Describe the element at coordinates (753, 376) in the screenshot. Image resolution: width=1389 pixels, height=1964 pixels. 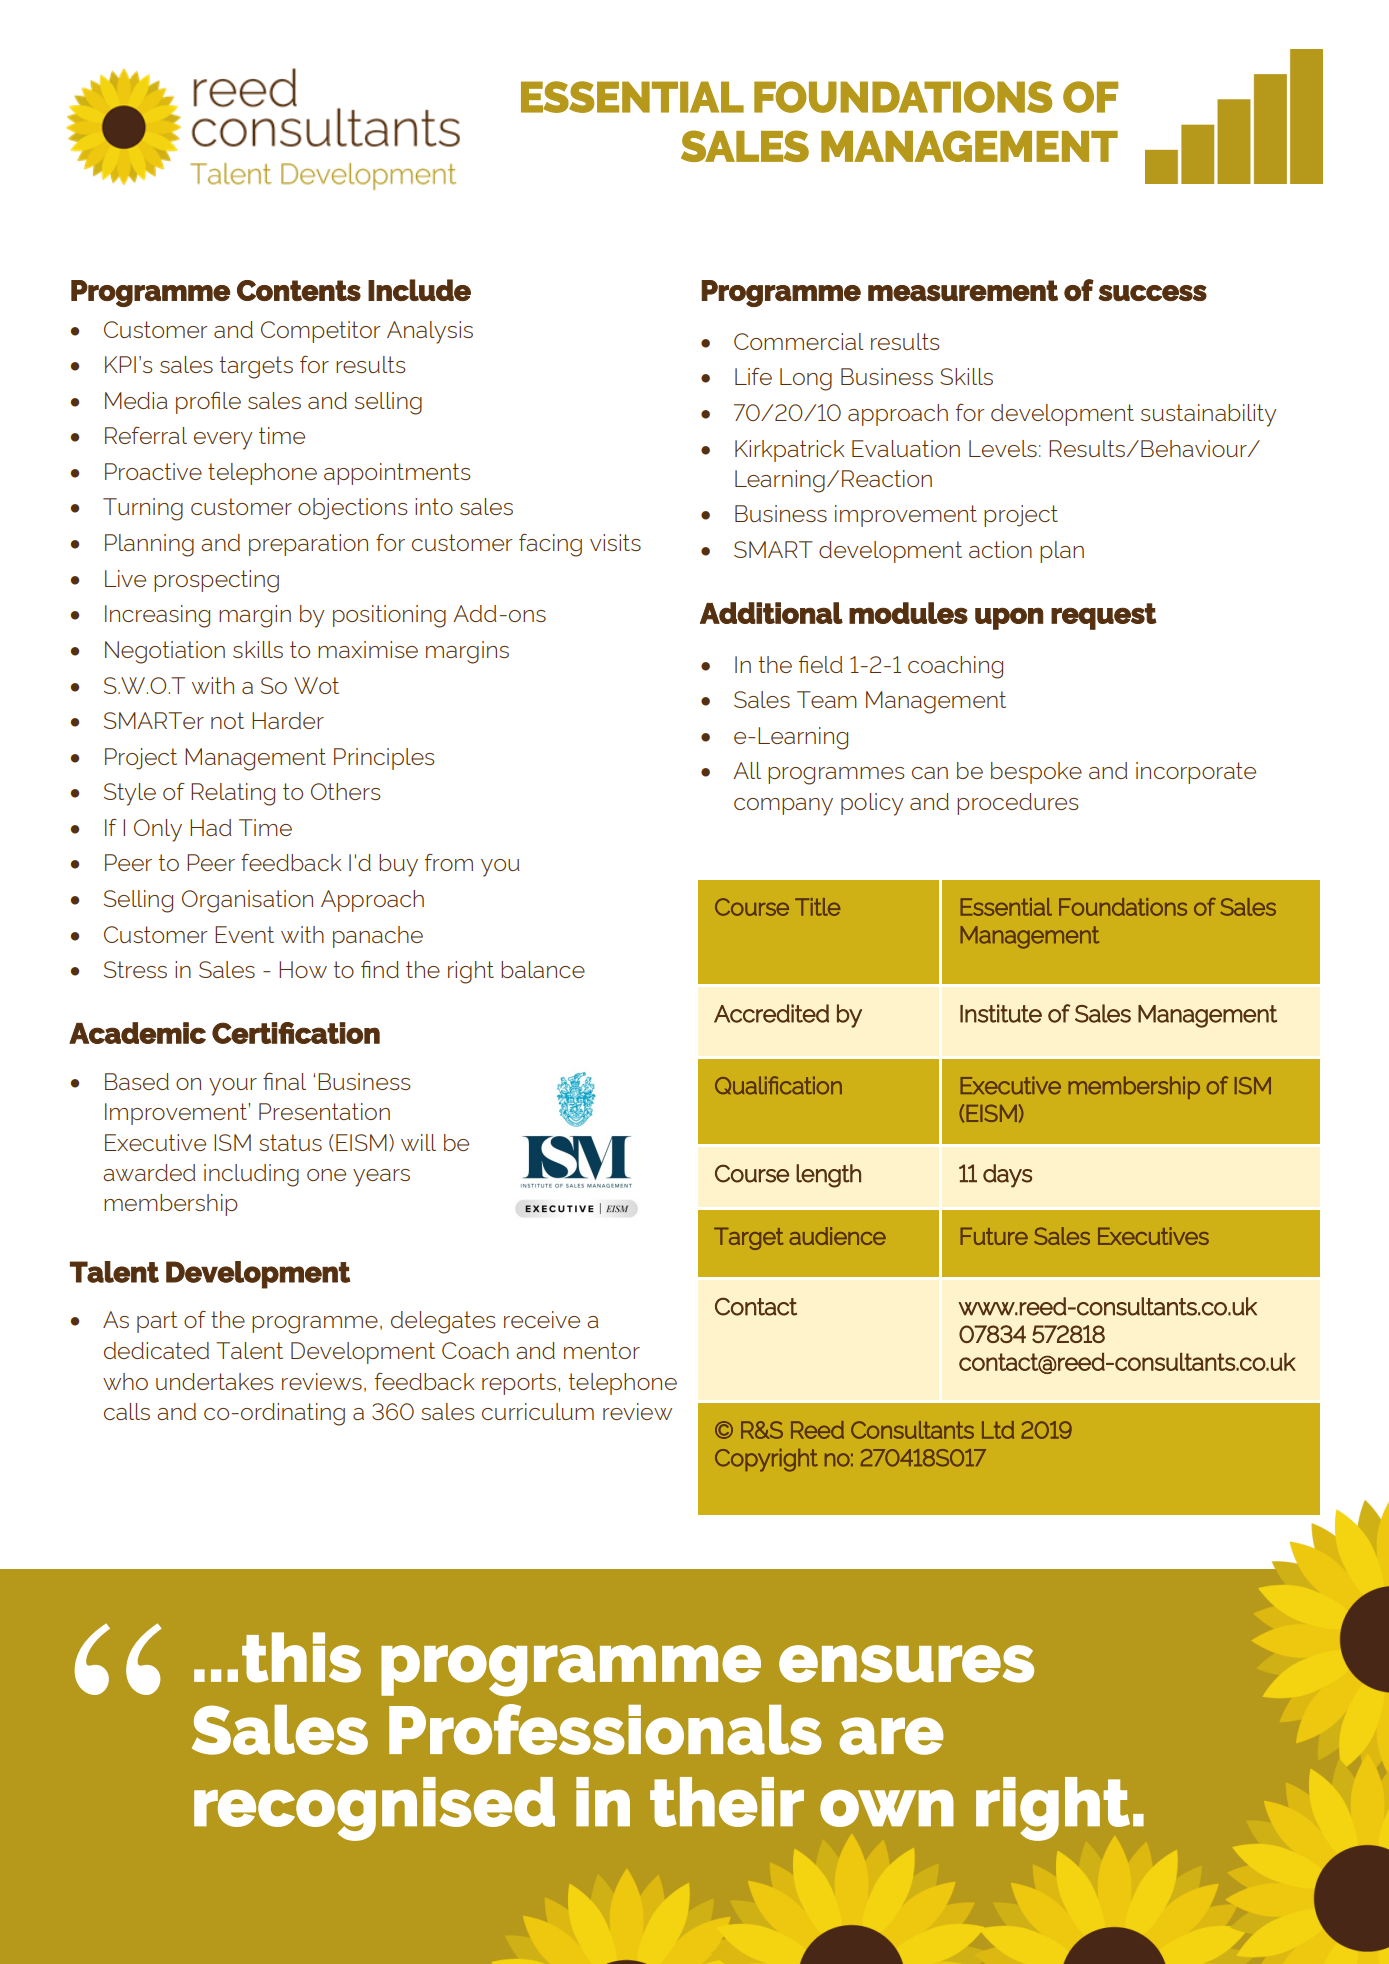
I see `Life` at that location.
